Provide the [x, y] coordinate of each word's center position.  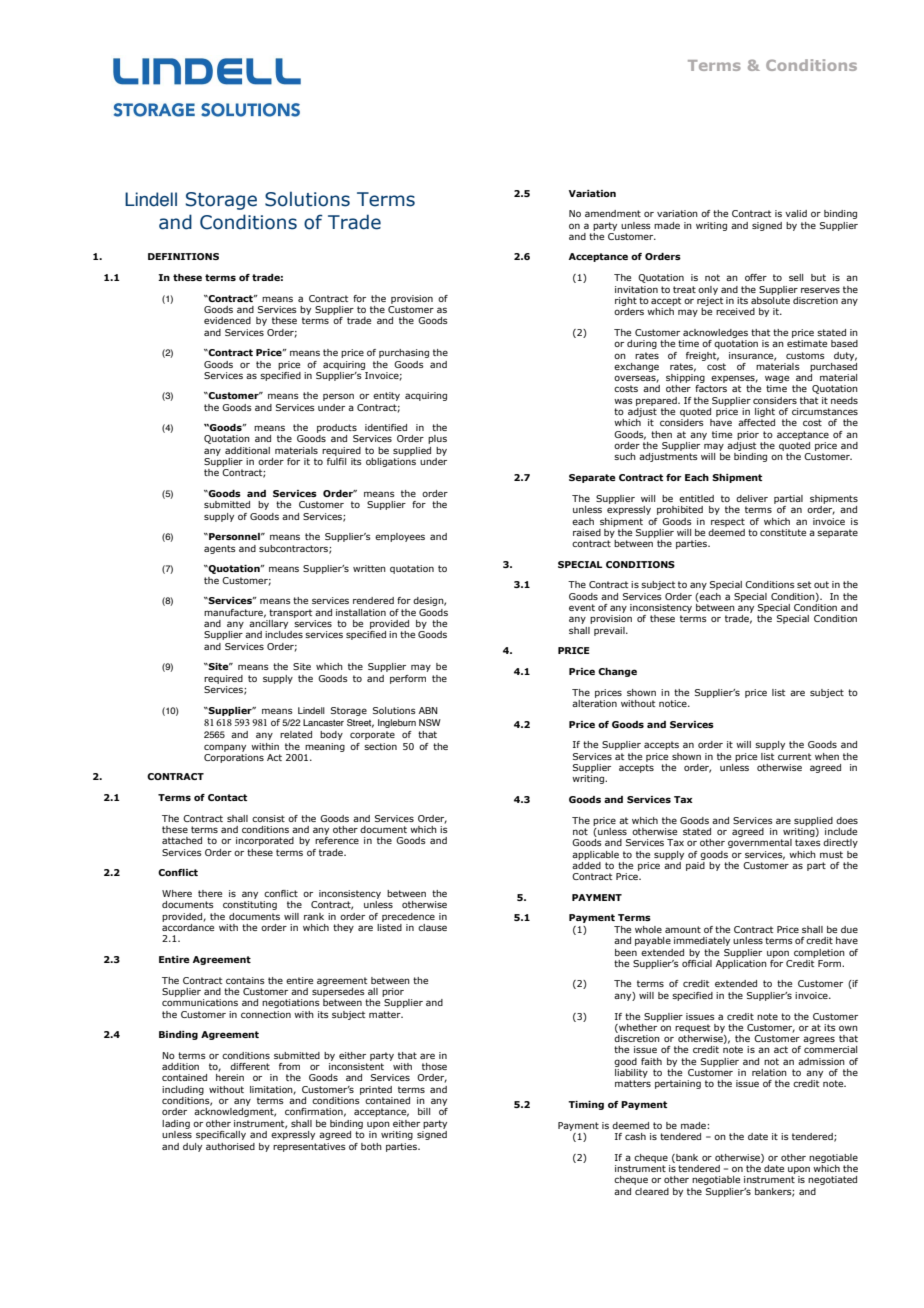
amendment [613, 213]
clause [432, 927]
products [337, 430]
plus [437, 439]
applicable [595, 855]
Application [741, 963]
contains [245, 980]
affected [756, 422]
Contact [227, 797]
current [794, 756]
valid [796, 213]
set [804, 584]
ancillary [270, 626]
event [582, 607]
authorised [230, 1146]
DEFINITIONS [183, 256]
